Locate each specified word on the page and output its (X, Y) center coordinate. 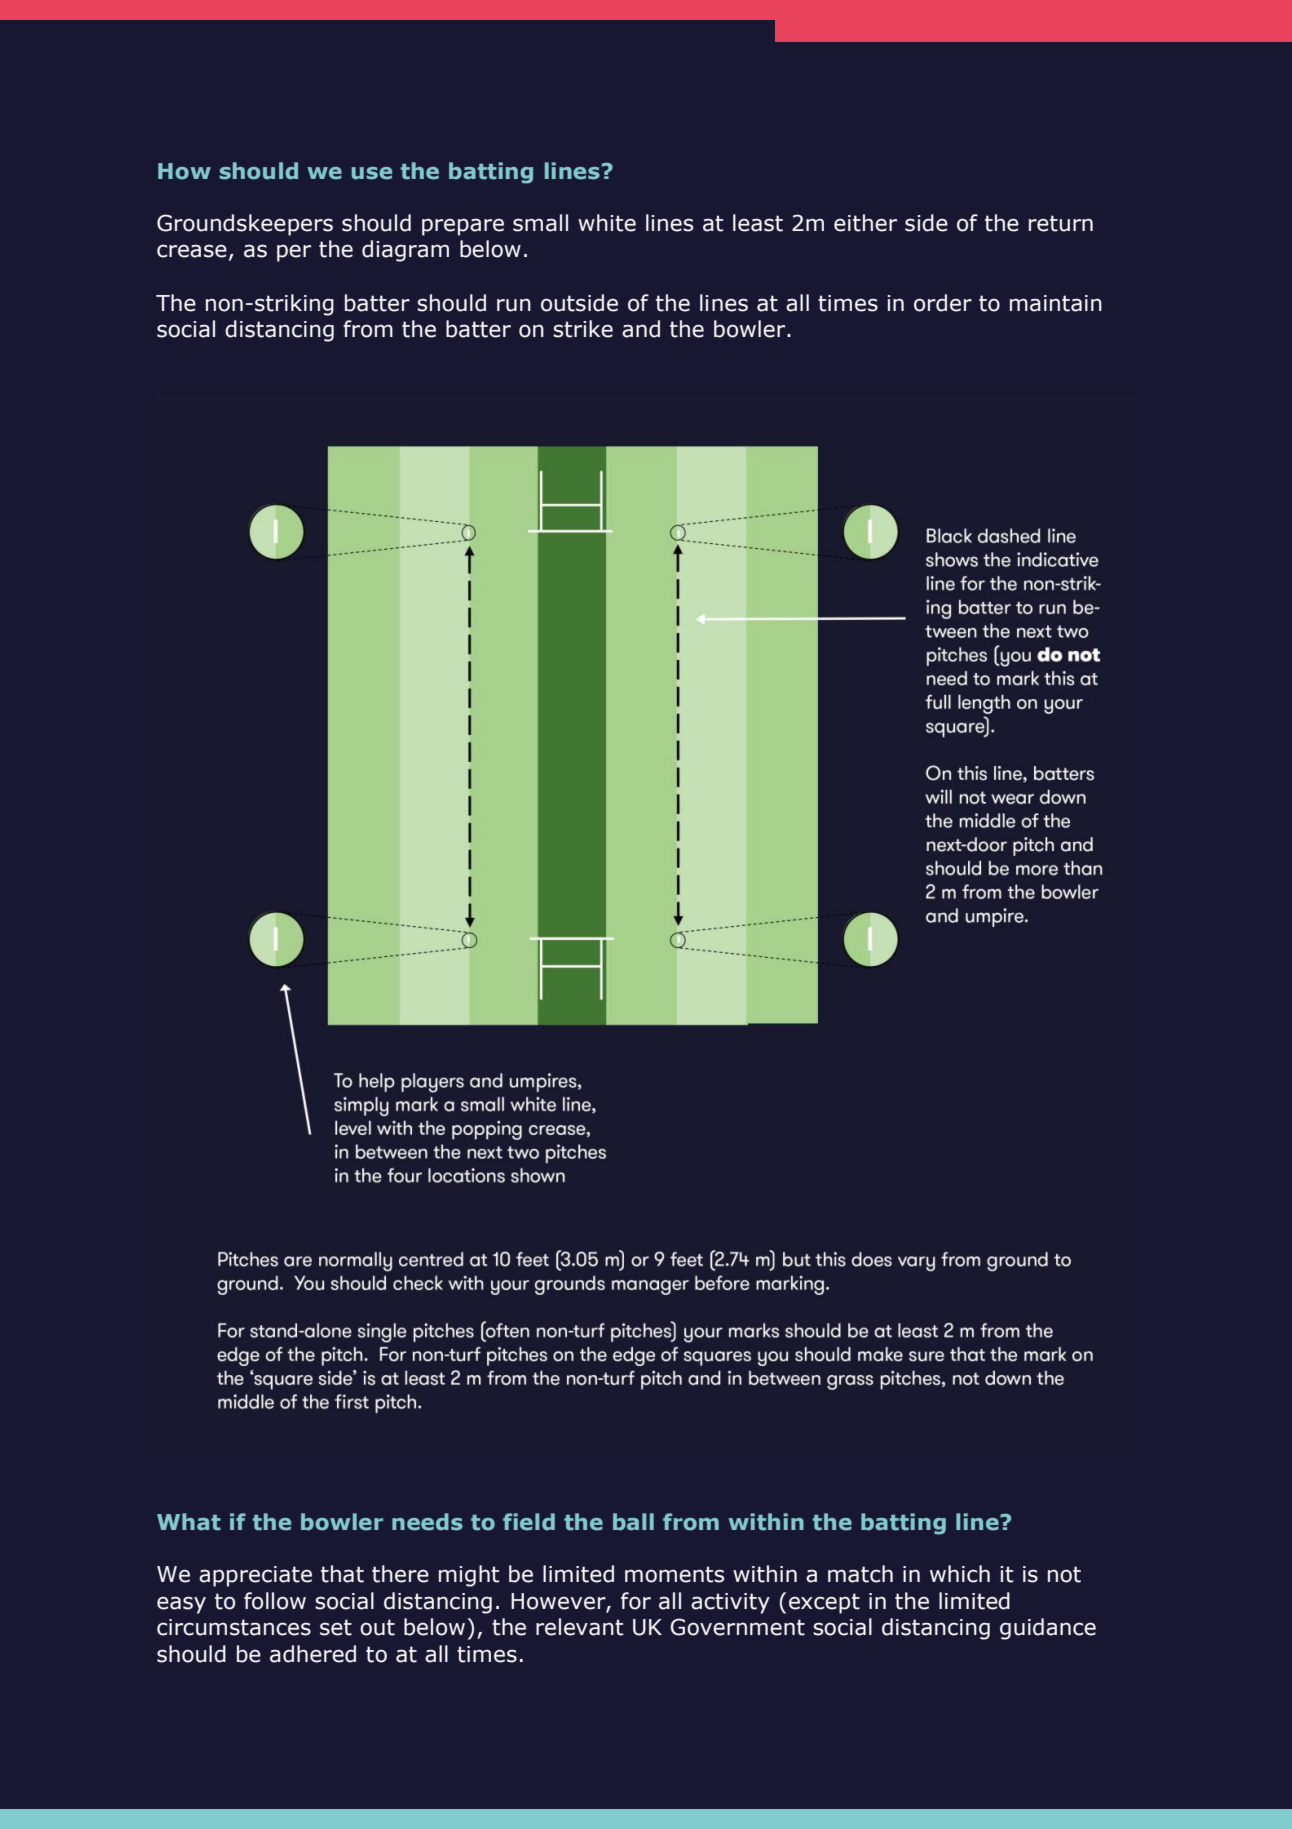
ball (633, 1522)
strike (583, 329)
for (636, 1601)
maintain (1056, 303)
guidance (1048, 1629)
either (865, 223)
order (943, 303)
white (607, 223)
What (189, 1522)
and (641, 329)
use (371, 173)
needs (427, 1522)
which (960, 1574)
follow (275, 1601)
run (514, 305)
